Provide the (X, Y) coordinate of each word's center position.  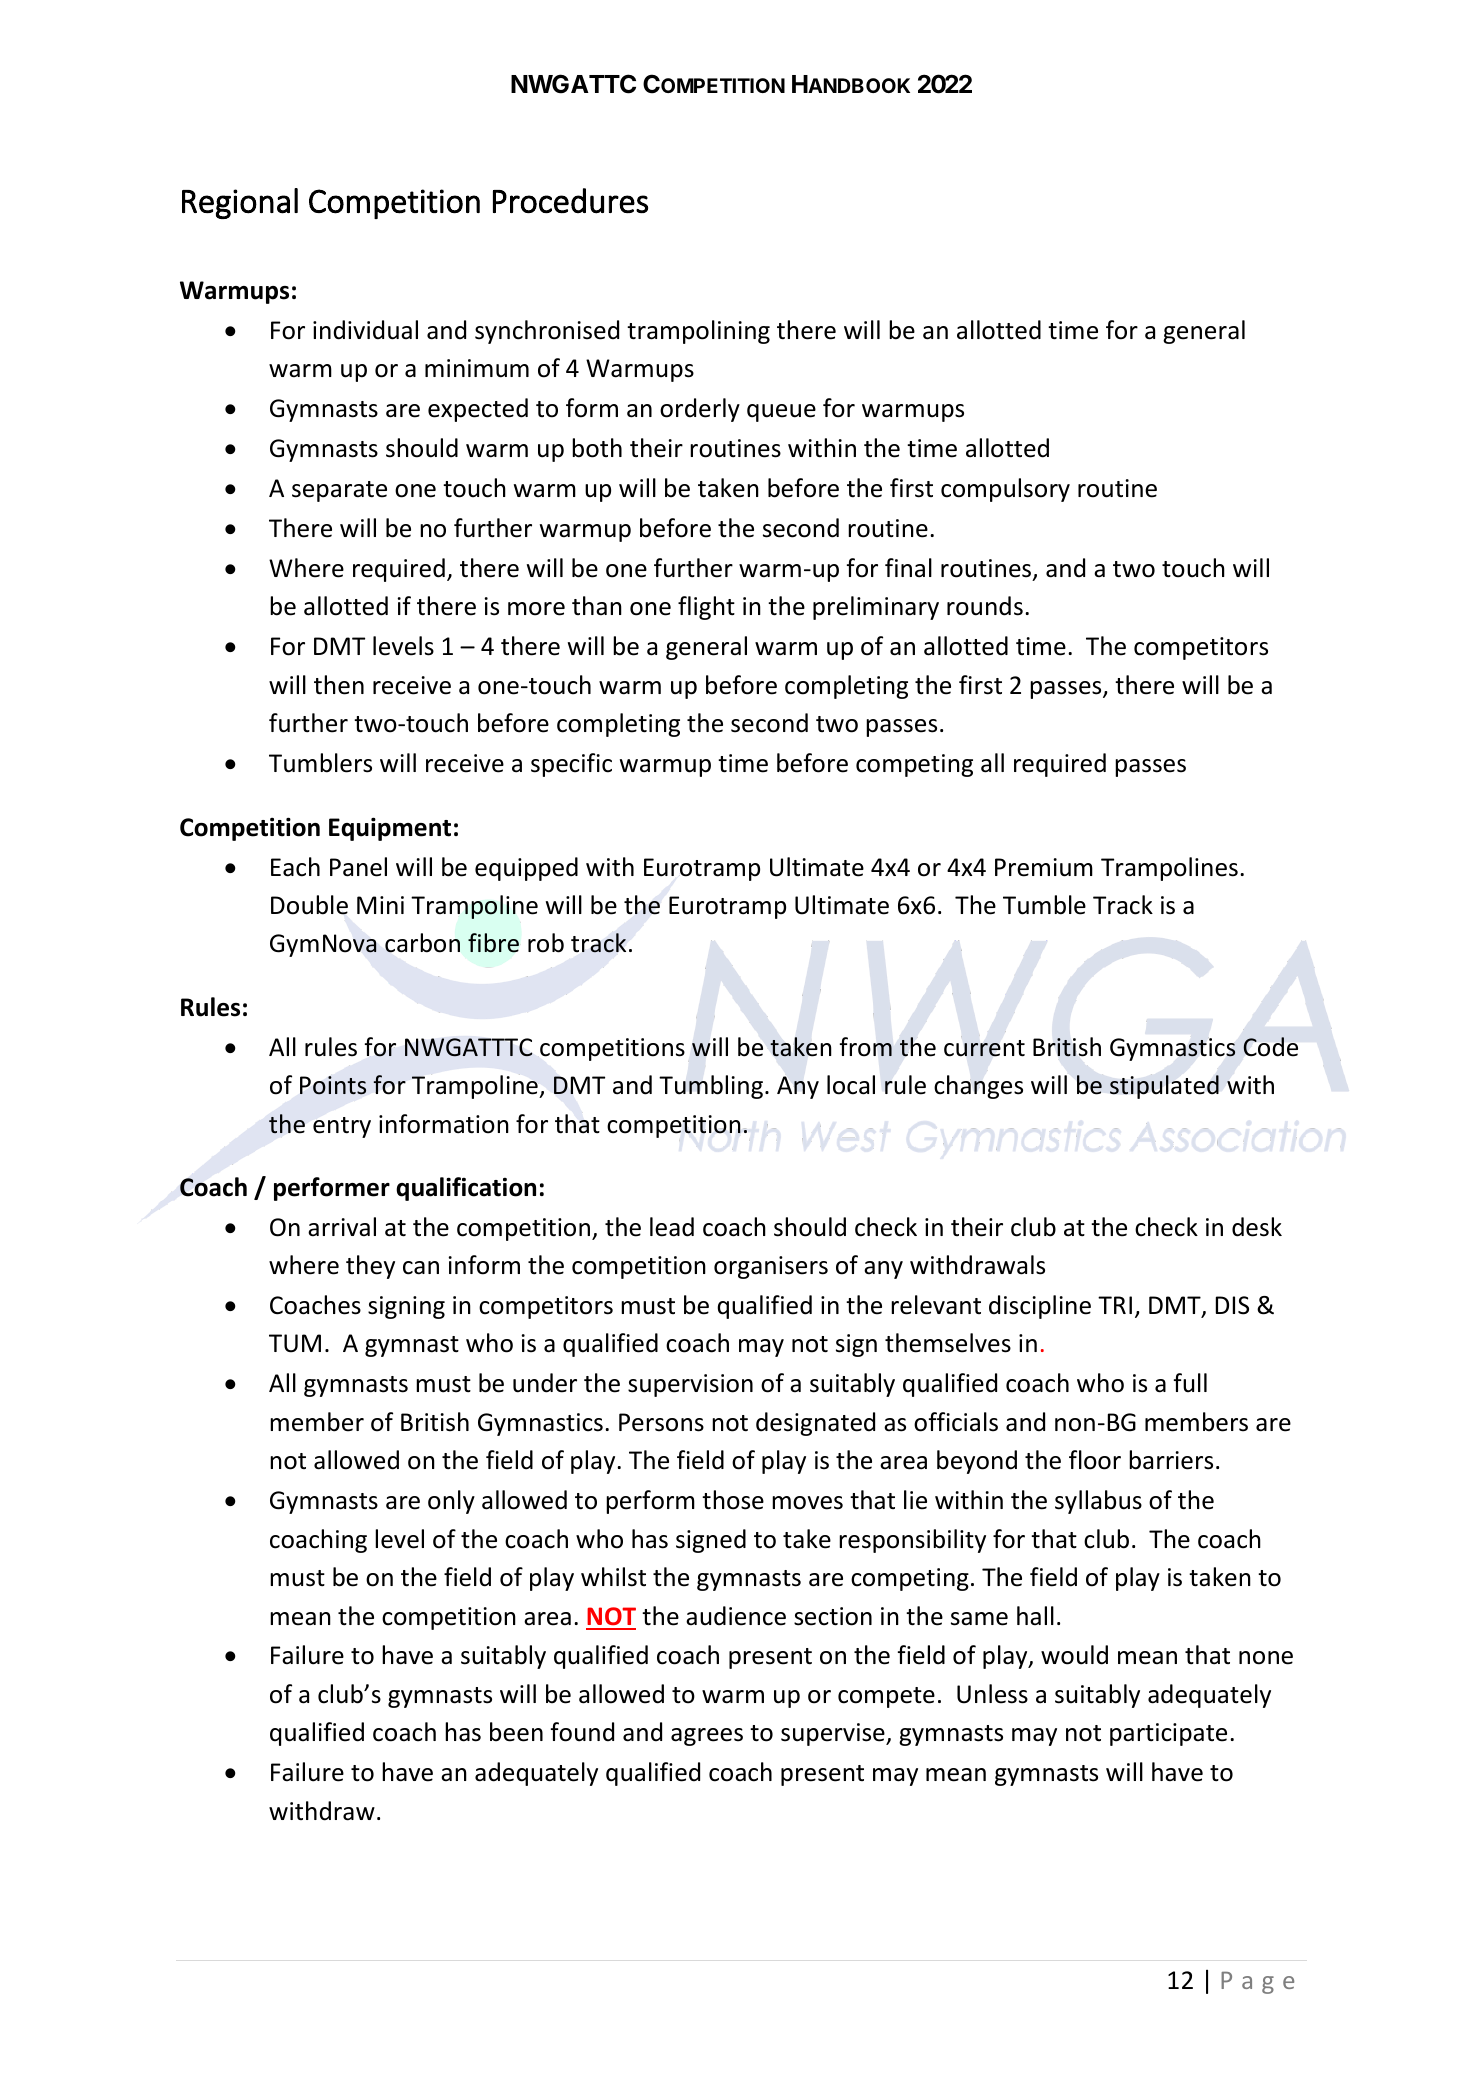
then (339, 685)
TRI (1115, 1305)
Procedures (570, 201)
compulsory (1005, 490)
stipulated (1164, 1087)
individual (365, 330)
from (866, 1047)
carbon (422, 943)
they (370, 1267)
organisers (771, 1267)
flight (706, 608)
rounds (985, 606)
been (516, 1732)
